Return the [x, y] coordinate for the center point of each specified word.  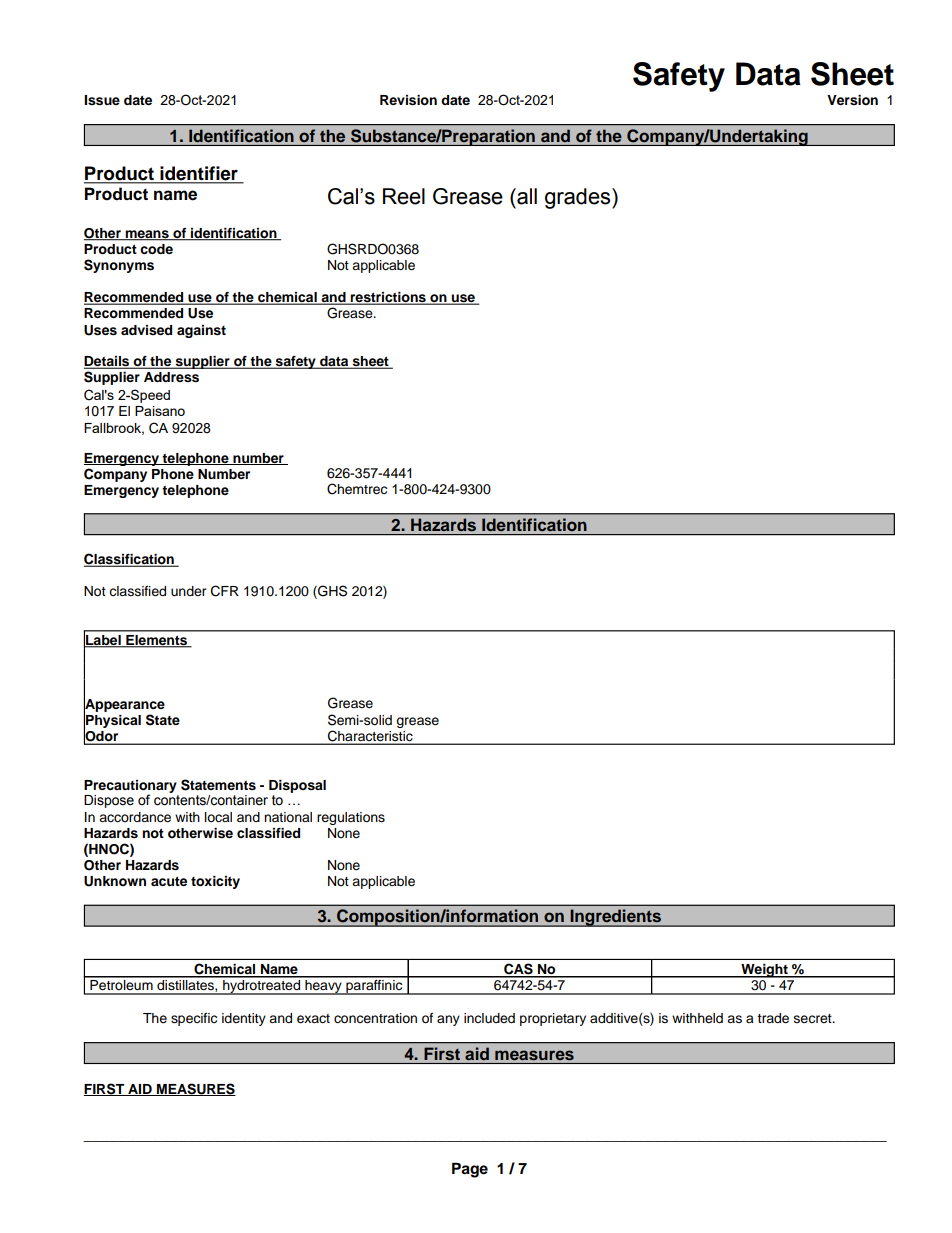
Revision [408, 100]
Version [852, 100]
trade [773, 1018]
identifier [199, 174]
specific [194, 1019]
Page [470, 1170]
